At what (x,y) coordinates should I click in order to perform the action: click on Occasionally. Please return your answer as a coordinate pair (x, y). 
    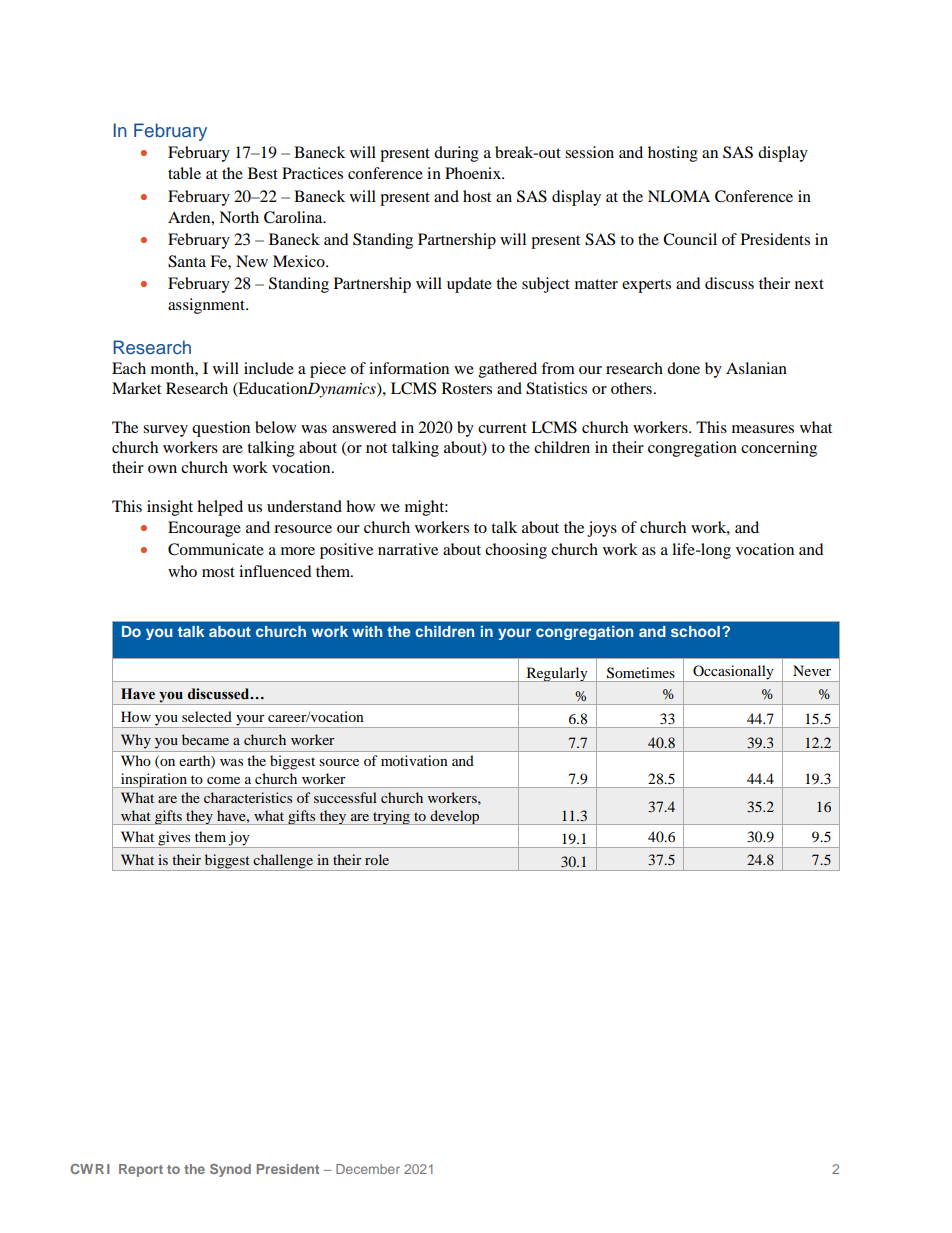
    Looking at the image, I should click on (733, 672).
